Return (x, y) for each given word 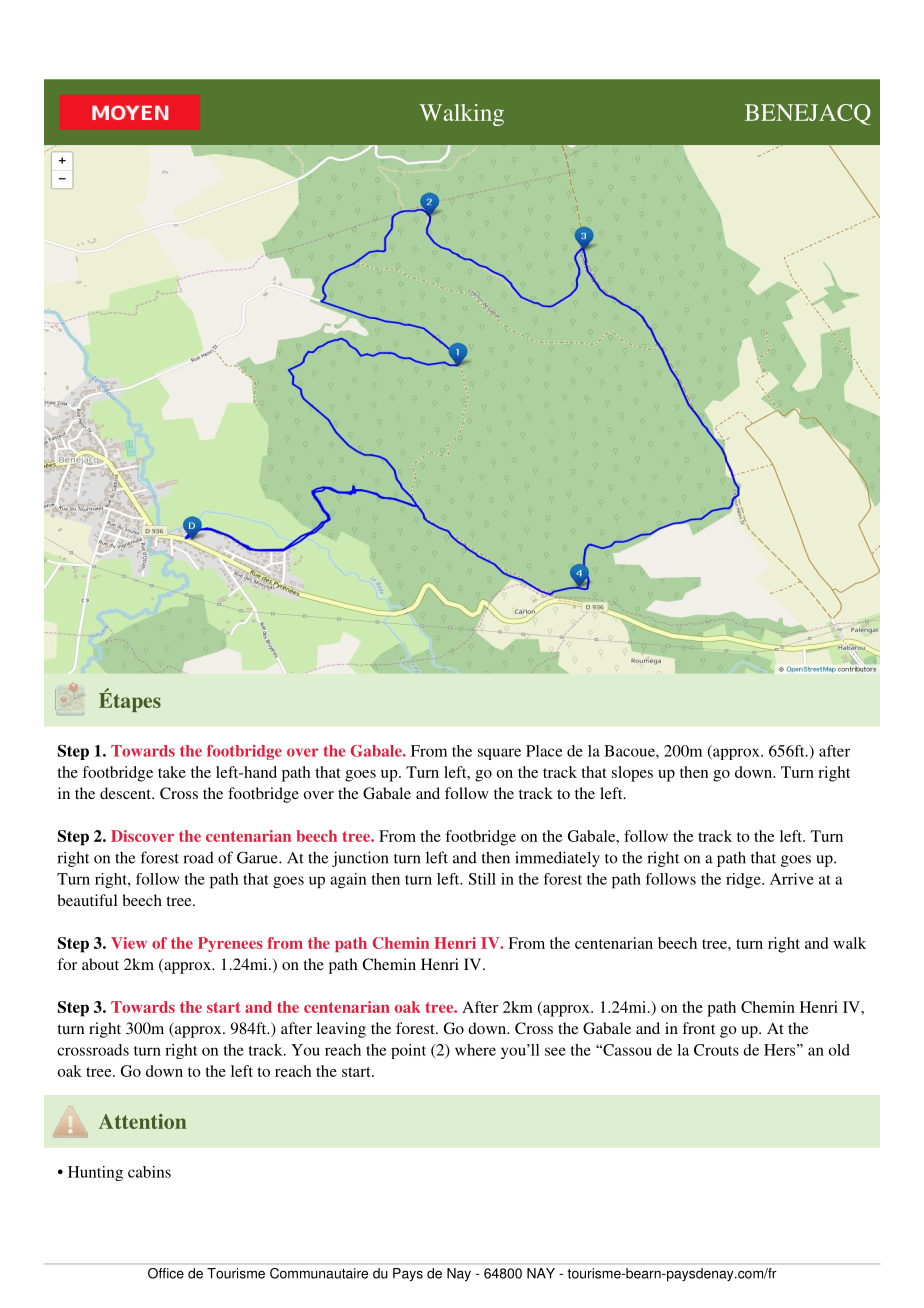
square (499, 754)
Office (166, 1273)
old (839, 1050)
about (100, 964)
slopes (632, 774)
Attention (142, 1121)
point (408, 1051)
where (475, 1050)
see (555, 1051)
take (172, 772)
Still (482, 879)
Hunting (95, 1173)
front (698, 1028)
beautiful (87, 900)
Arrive (792, 879)
